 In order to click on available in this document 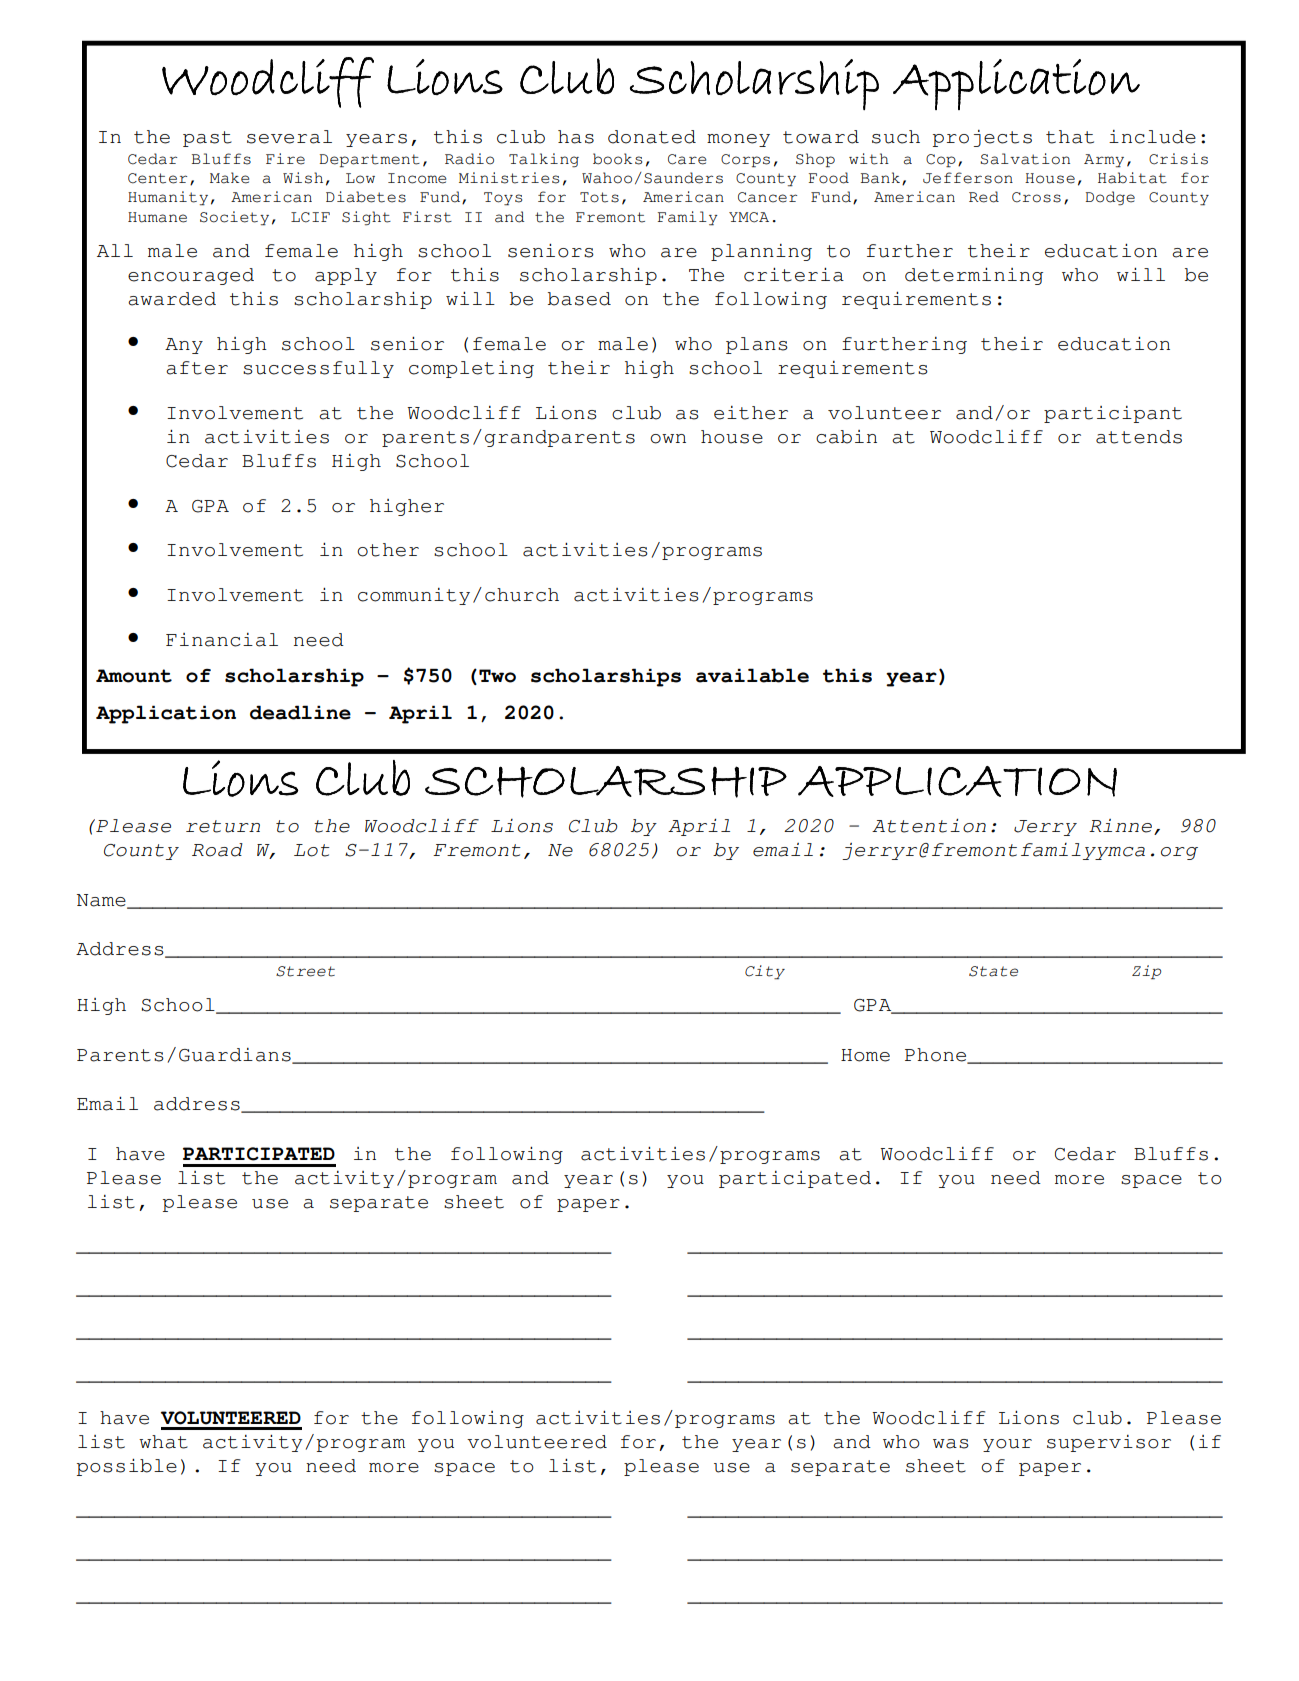, I will do `click(752, 675)`.
